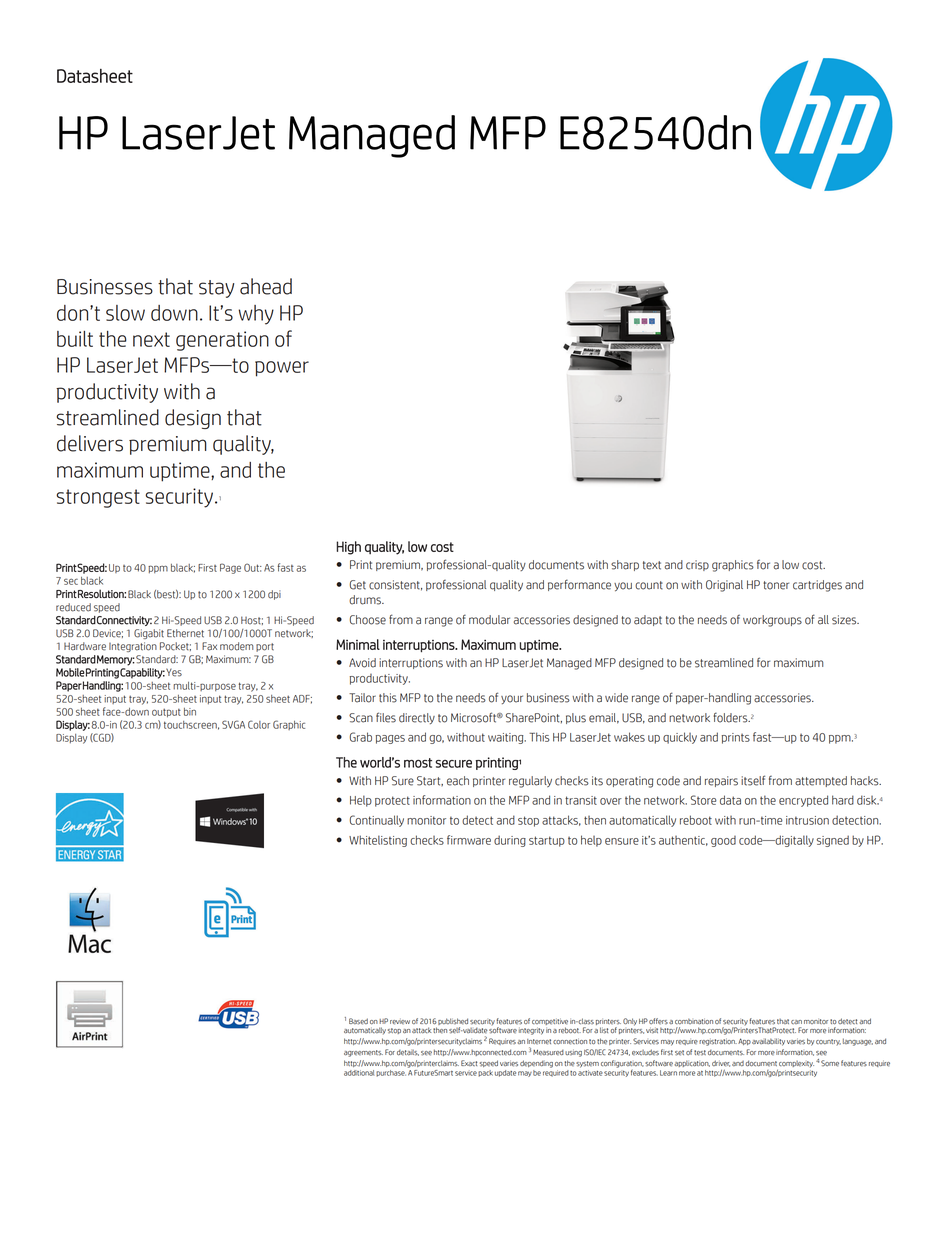 The image size is (952, 1233). What do you see at coordinates (98, 498) in the screenshot?
I see `strongest` at bounding box center [98, 498].
